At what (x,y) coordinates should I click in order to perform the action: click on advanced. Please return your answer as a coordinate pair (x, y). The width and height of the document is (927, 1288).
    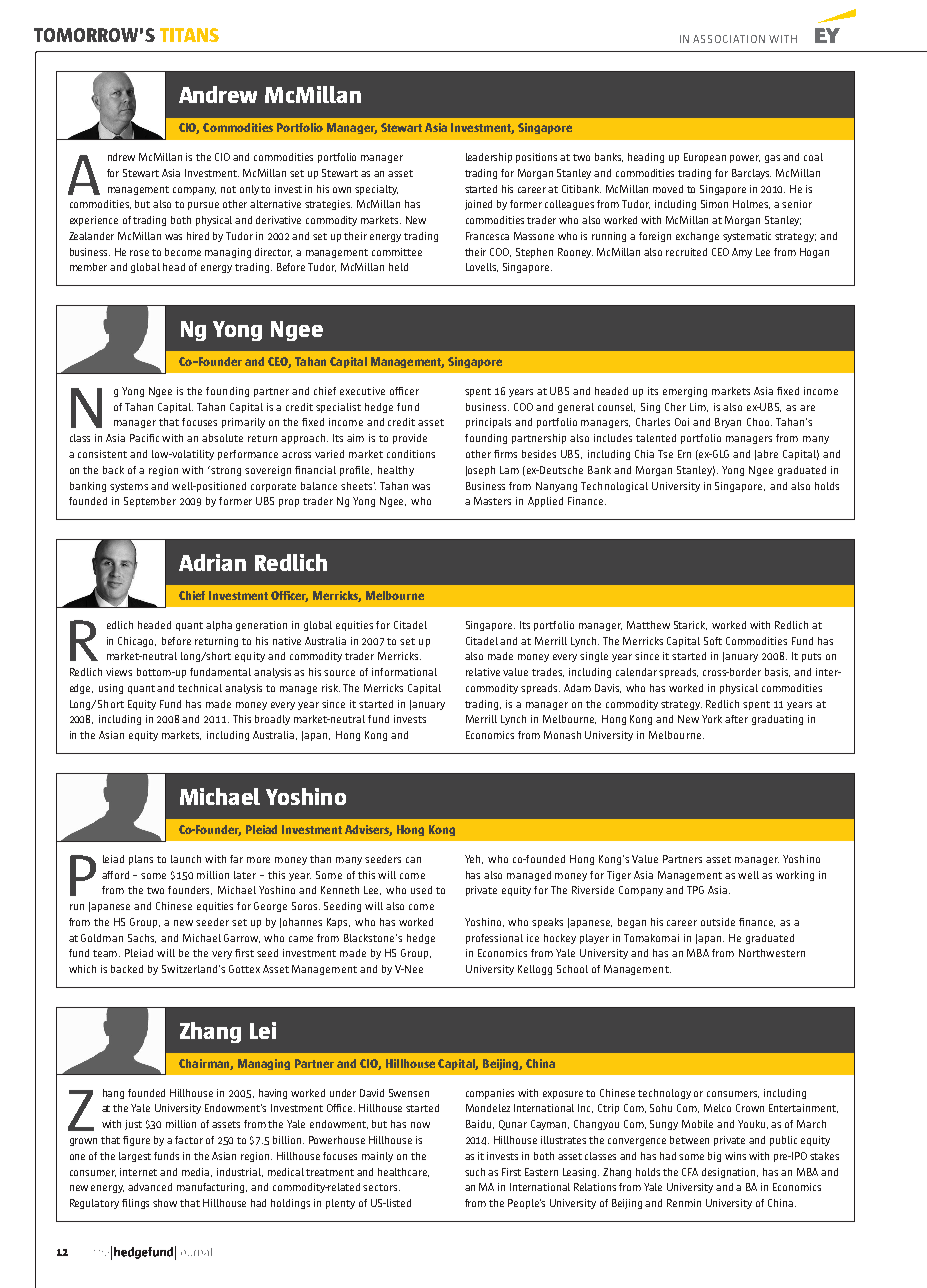
    Looking at the image, I should click on (150, 1187).
